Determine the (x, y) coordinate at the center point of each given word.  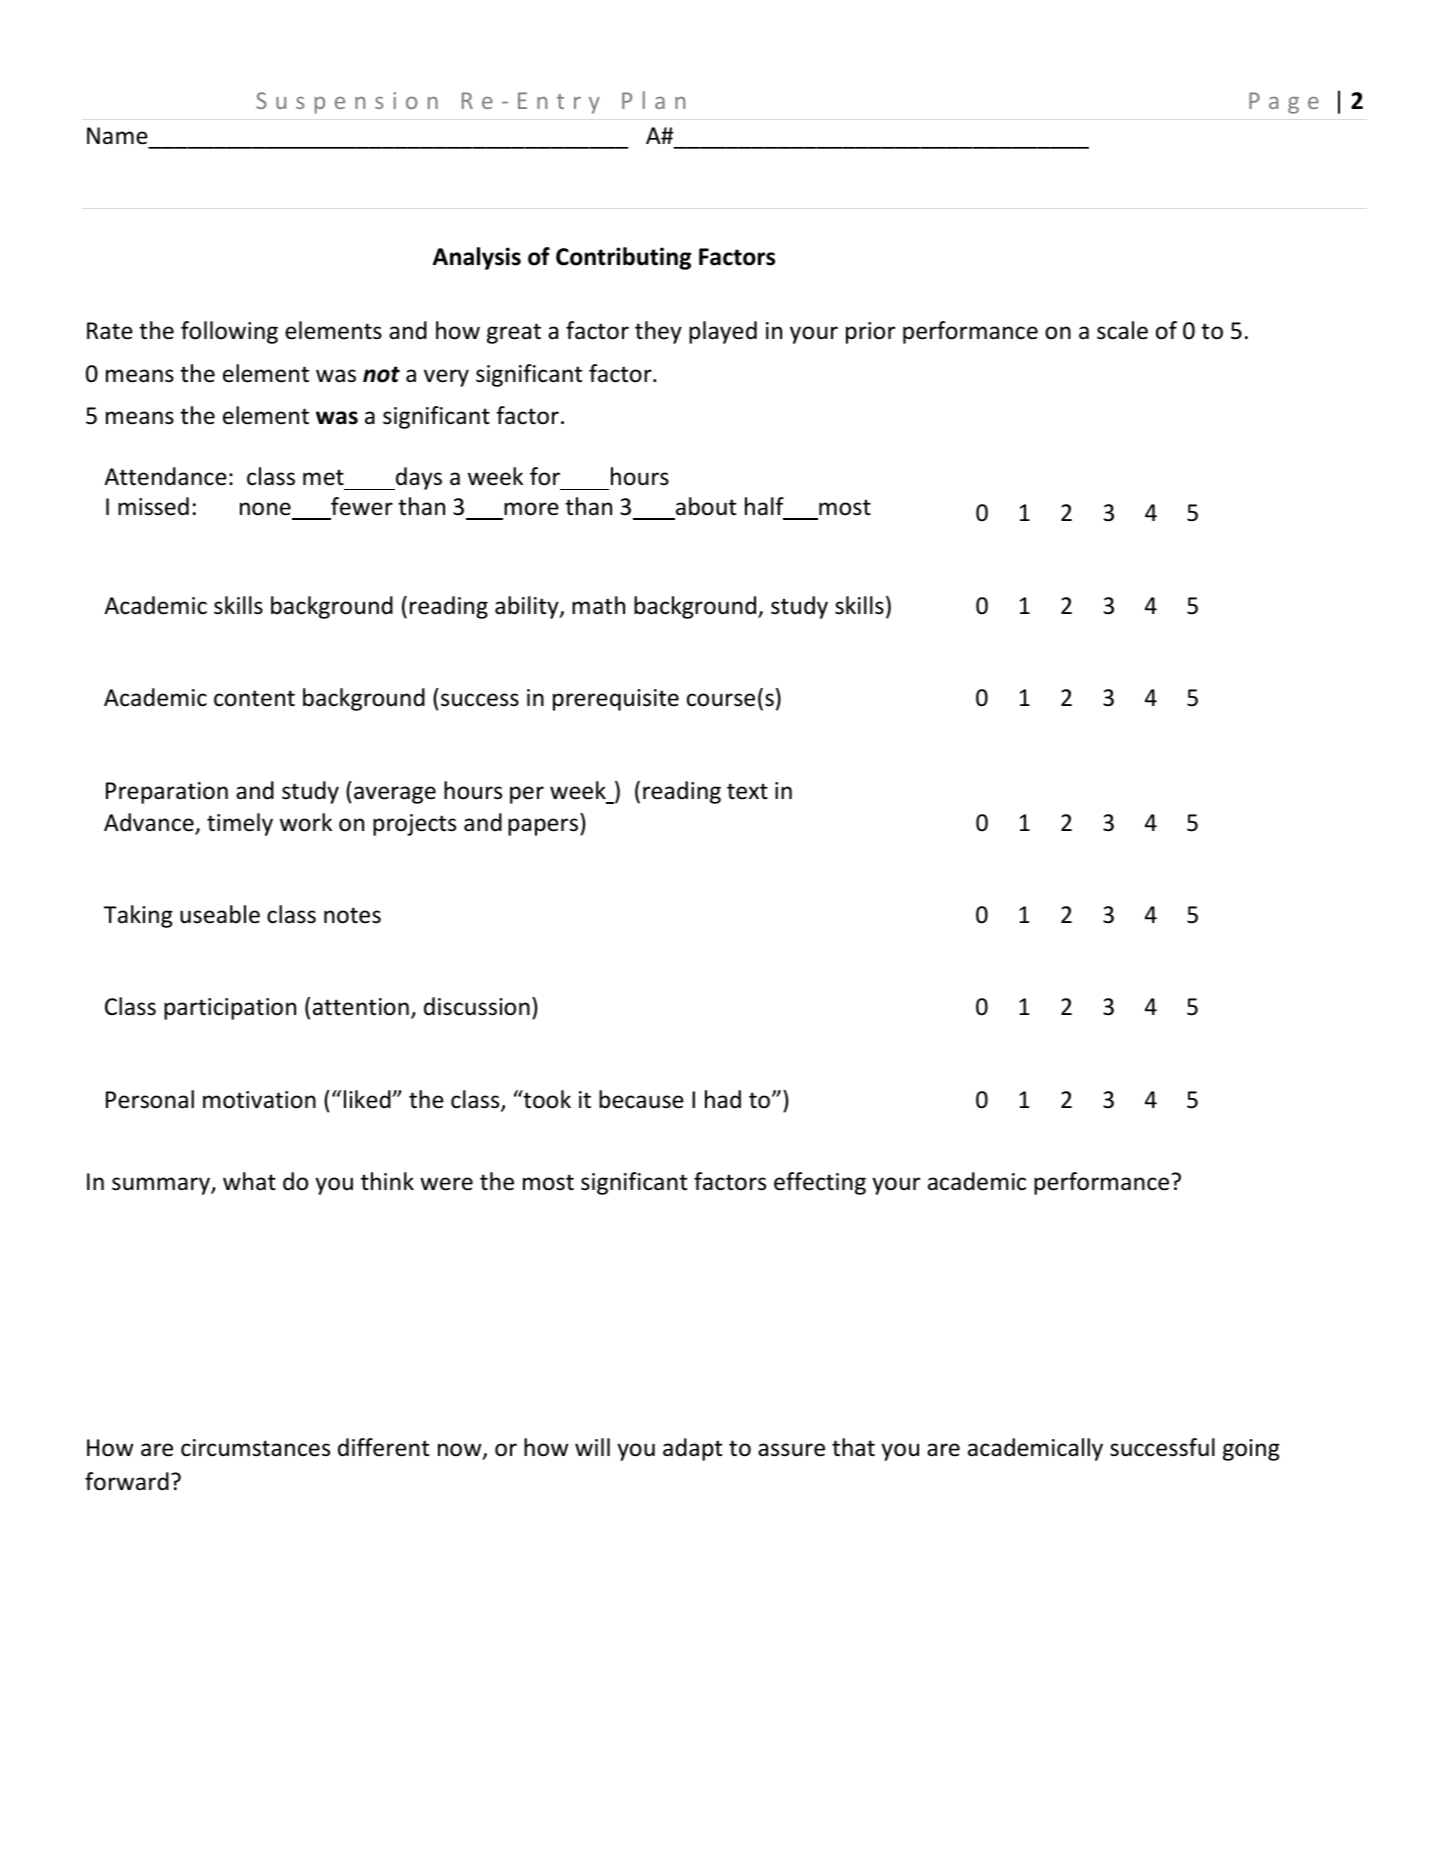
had (723, 1099)
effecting (820, 1183)
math (598, 605)
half (764, 506)
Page (1284, 103)
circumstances (255, 1448)
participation (230, 1009)
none (265, 509)
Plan (653, 100)
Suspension (347, 103)
